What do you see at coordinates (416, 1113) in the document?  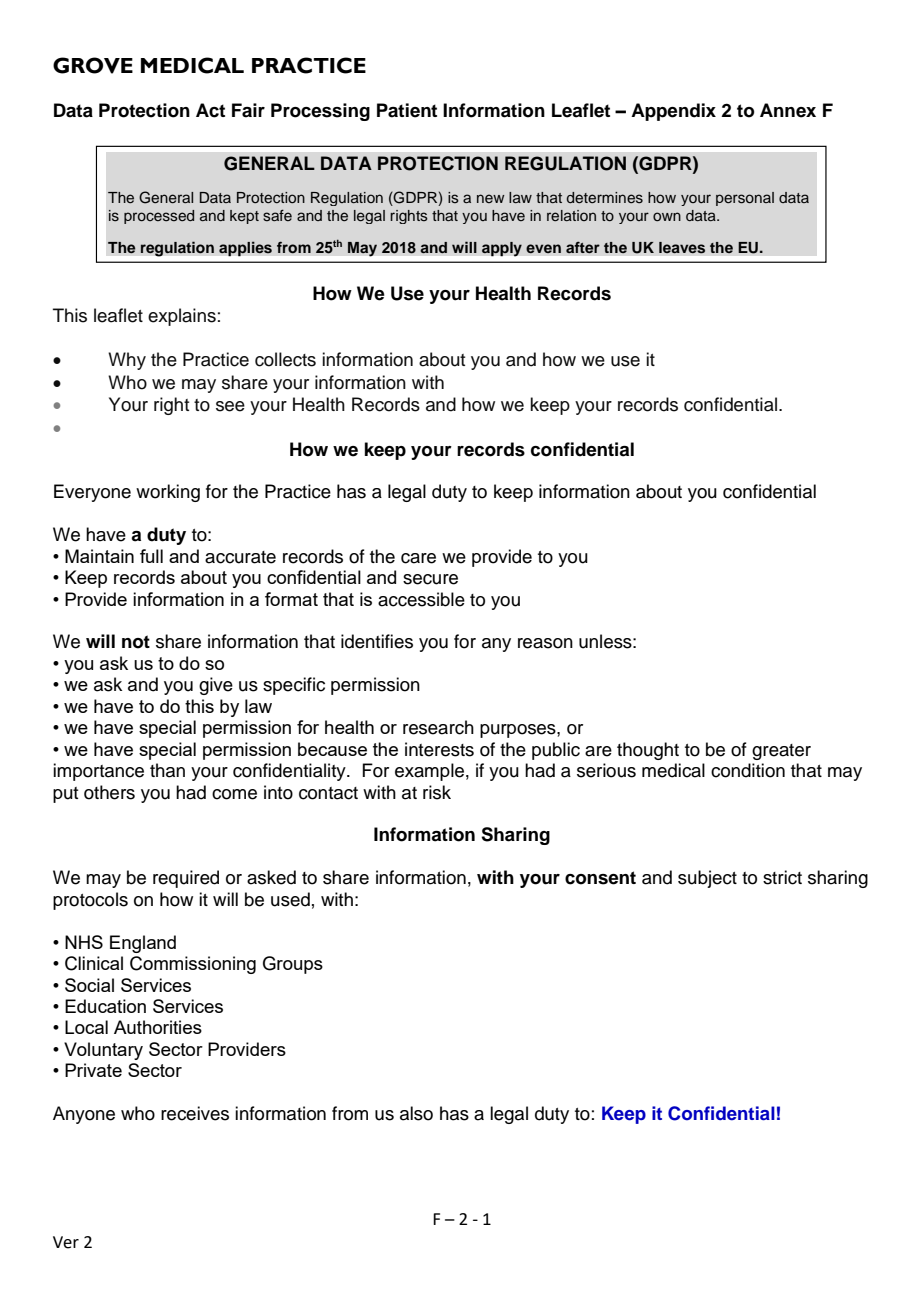 I see `also` at bounding box center [416, 1113].
